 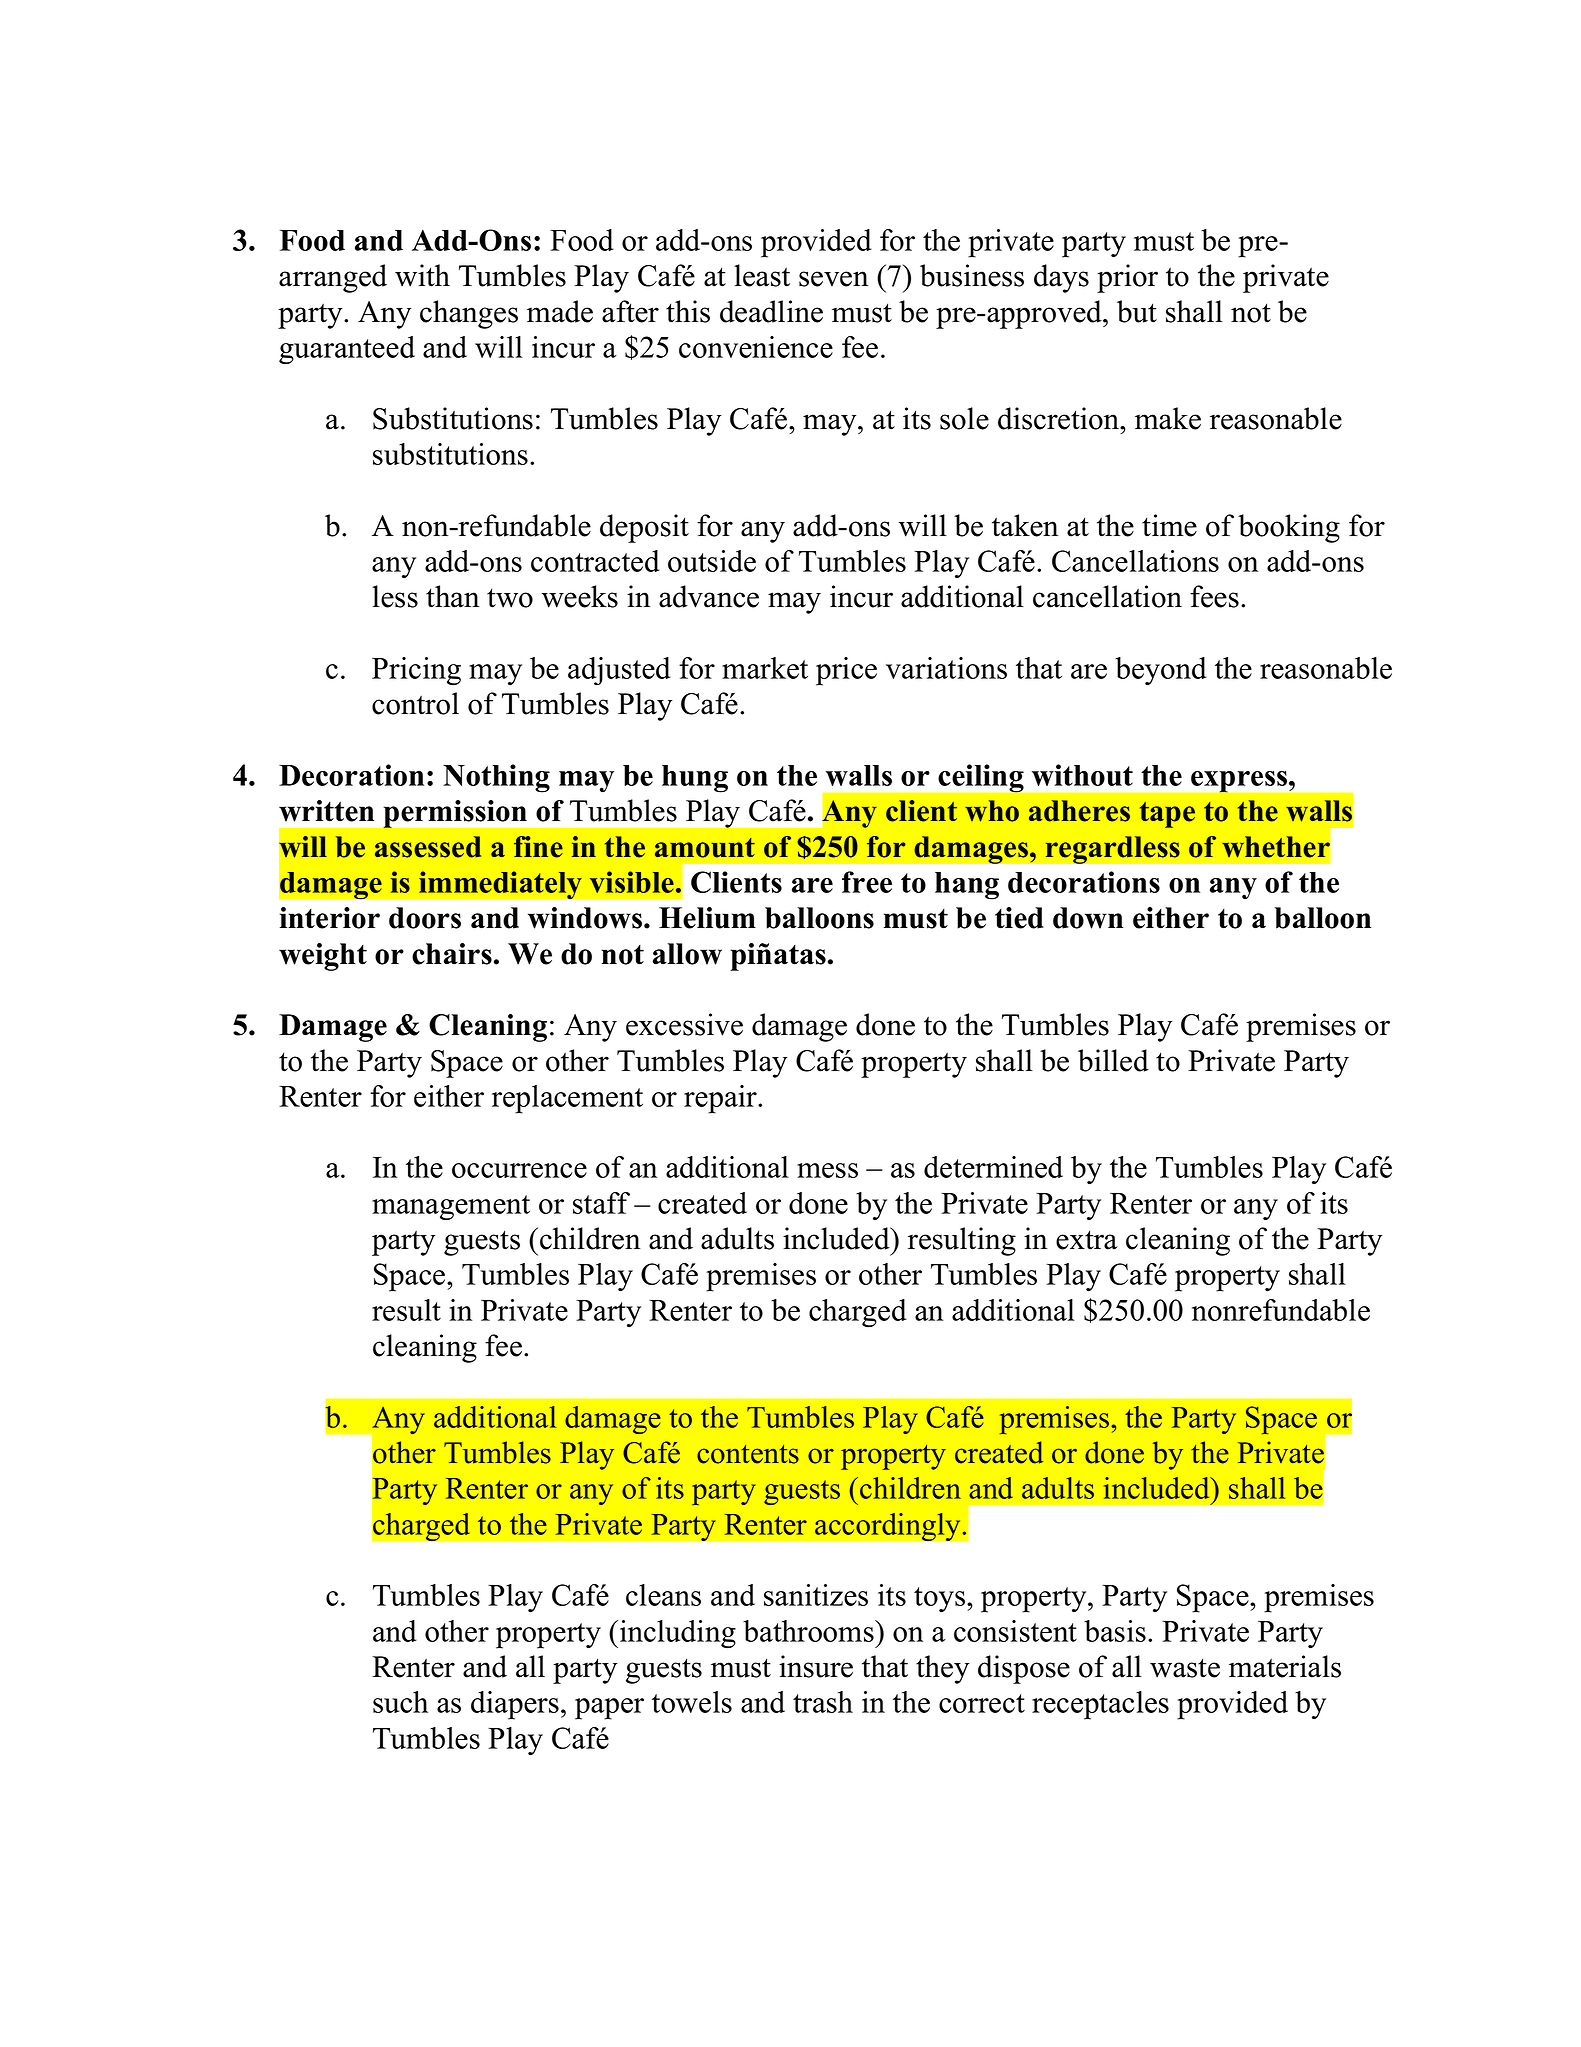 What do you see at coordinates (684, 1024) in the screenshot?
I see `excessive` at bounding box center [684, 1024].
